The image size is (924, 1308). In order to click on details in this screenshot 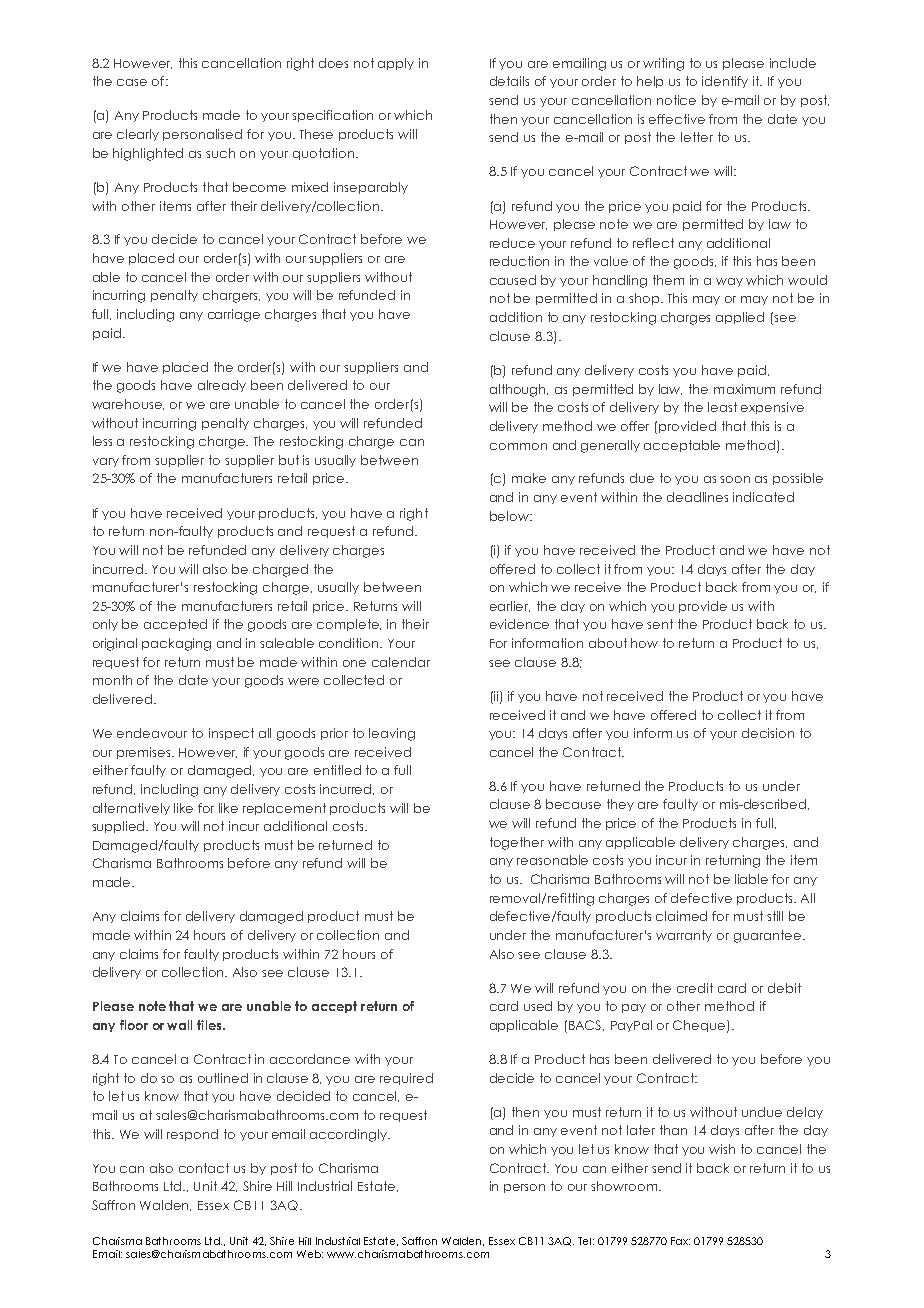, I will do `click(509, 81)`.
